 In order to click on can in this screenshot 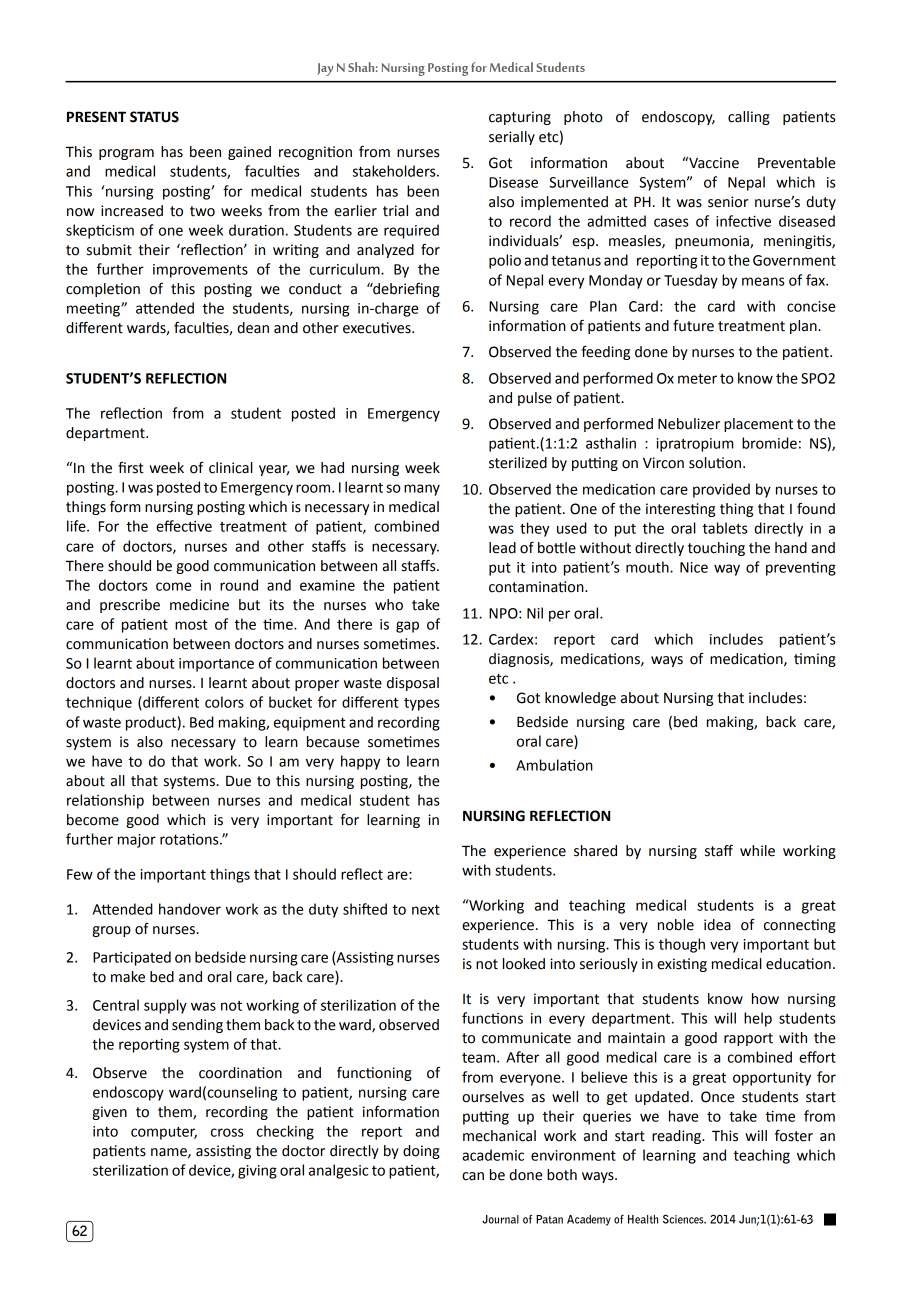, I will do `click(473, 1176)`.
